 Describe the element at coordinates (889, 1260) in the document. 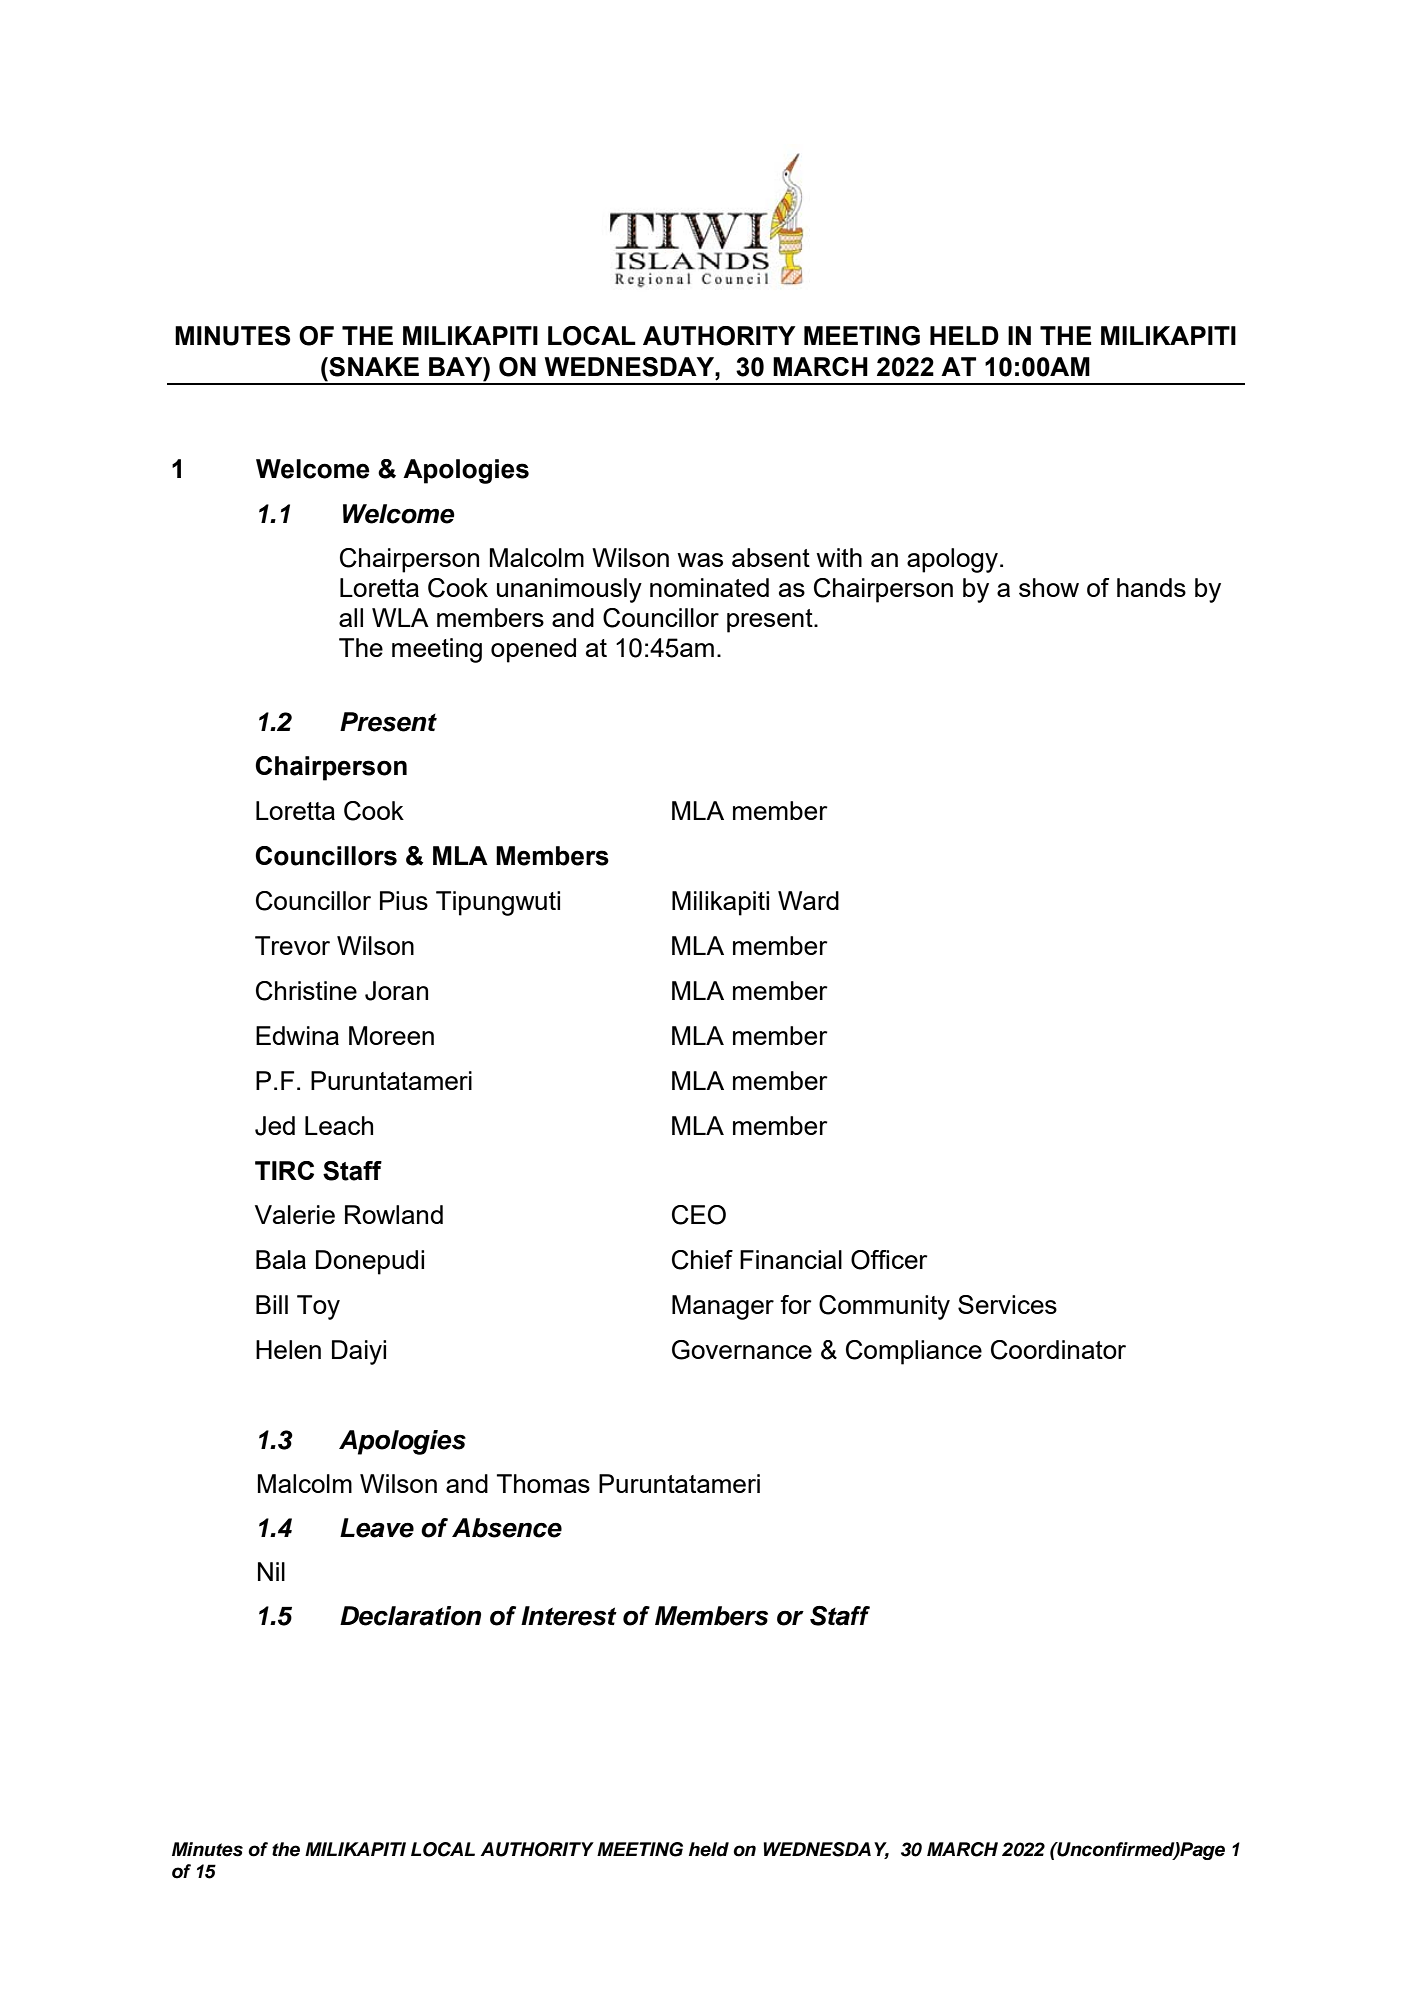

I see `Officer` at that location.
